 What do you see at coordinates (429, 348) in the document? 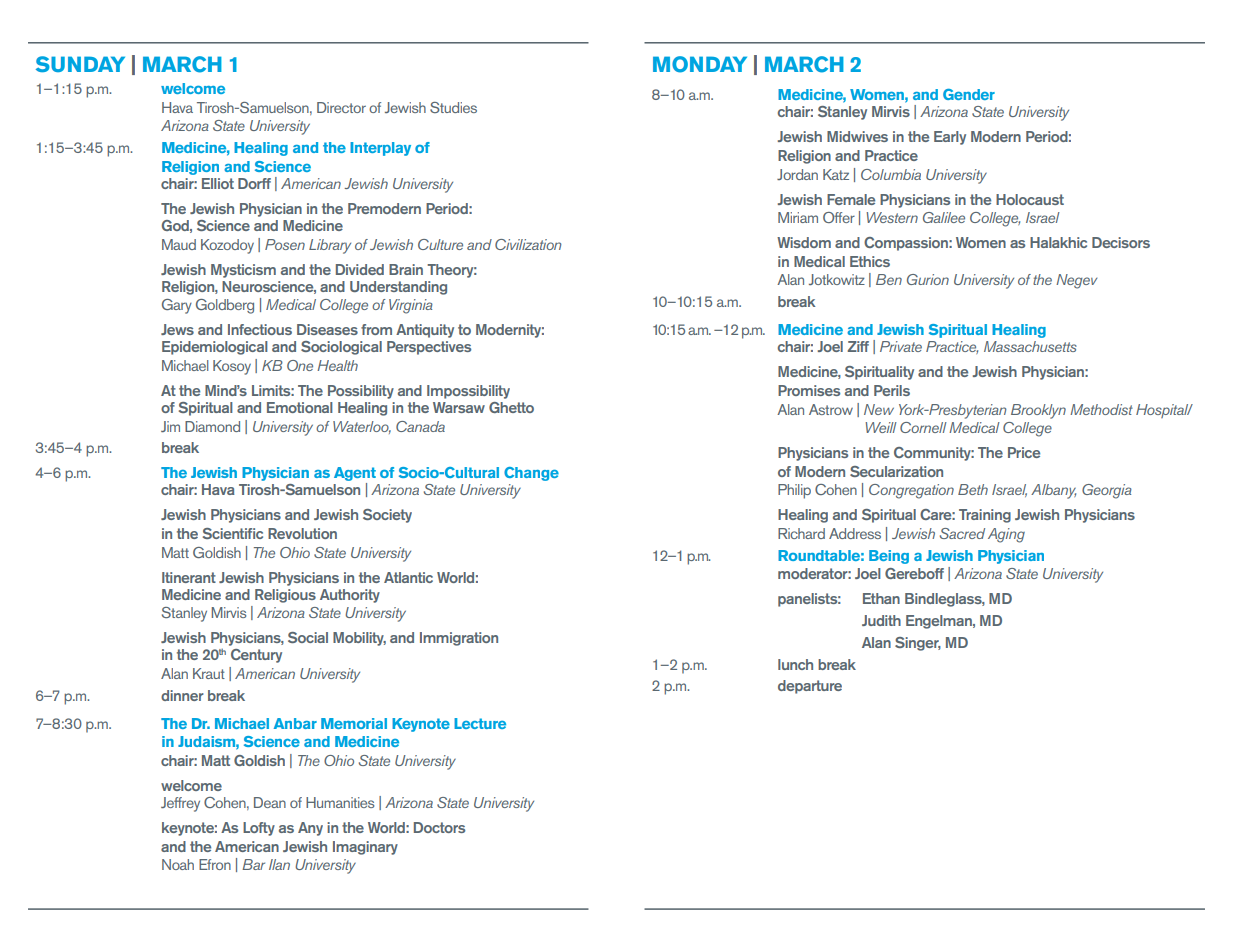
I see `Perspectives` at bounding box center [429, 348].
